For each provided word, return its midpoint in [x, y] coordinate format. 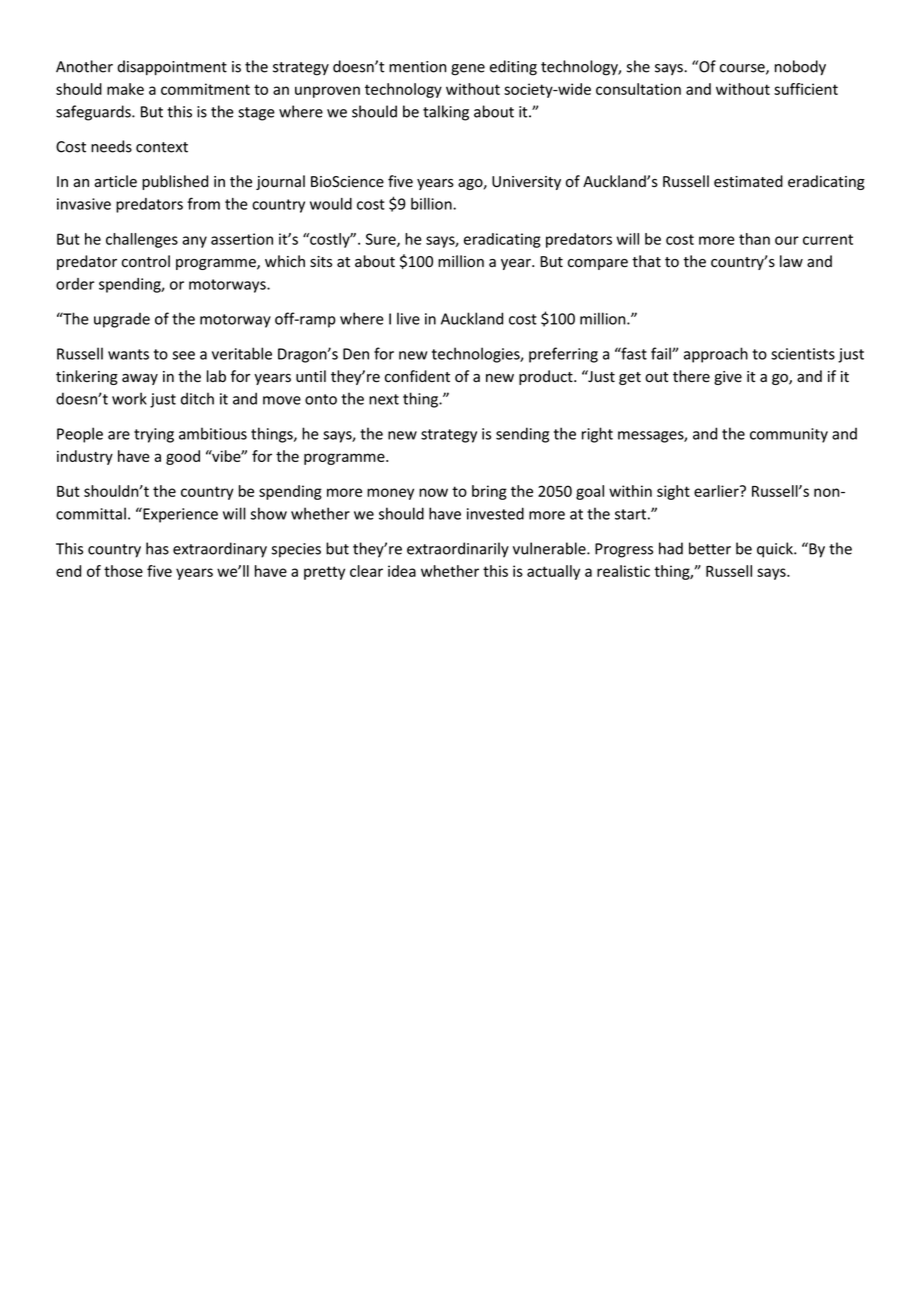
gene [468, 70]
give [728, 378]
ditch [197, 398]
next [384, 399]
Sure [382, 240]
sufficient [806, 89]
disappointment [172, 67]
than [754, 239]
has [157, 548]
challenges [142, 240]
